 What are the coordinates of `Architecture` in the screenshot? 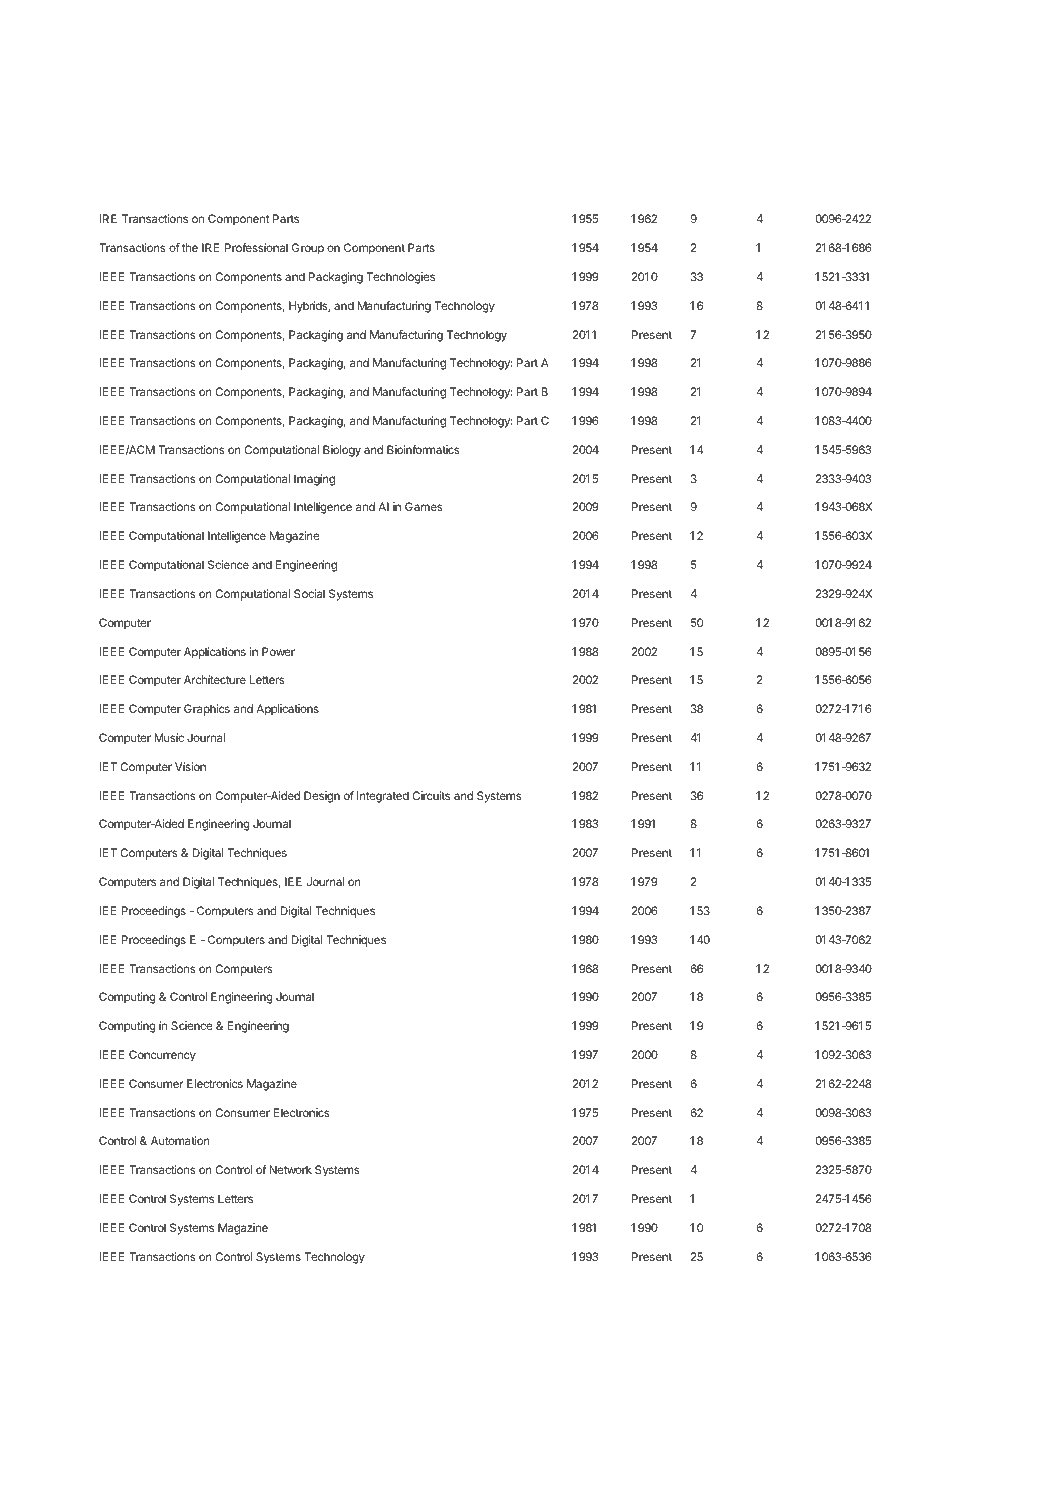 It's located at (215, 679).
